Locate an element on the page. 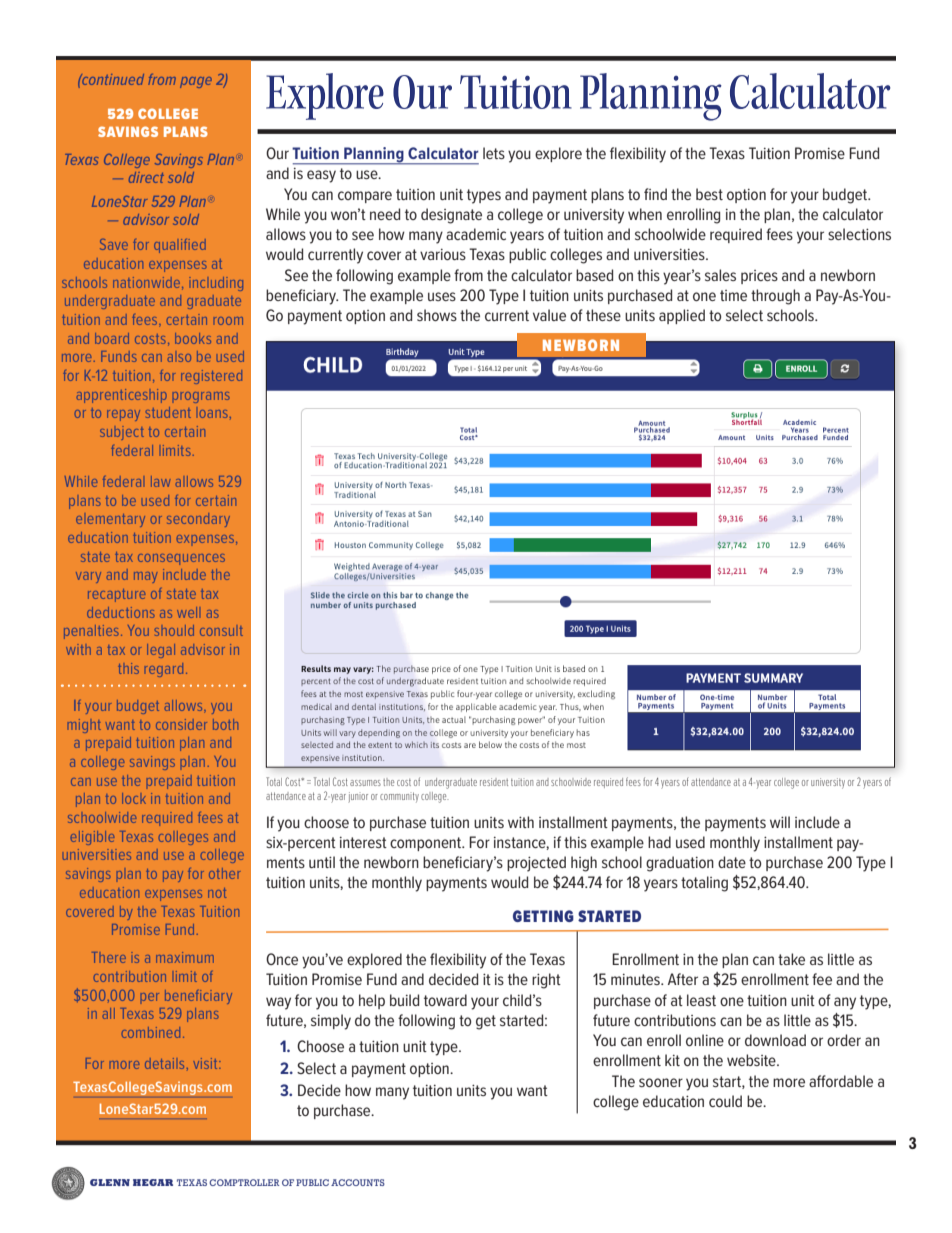 The width and height of the document is (952, 1233). page is located at coordinates (196, 82).
